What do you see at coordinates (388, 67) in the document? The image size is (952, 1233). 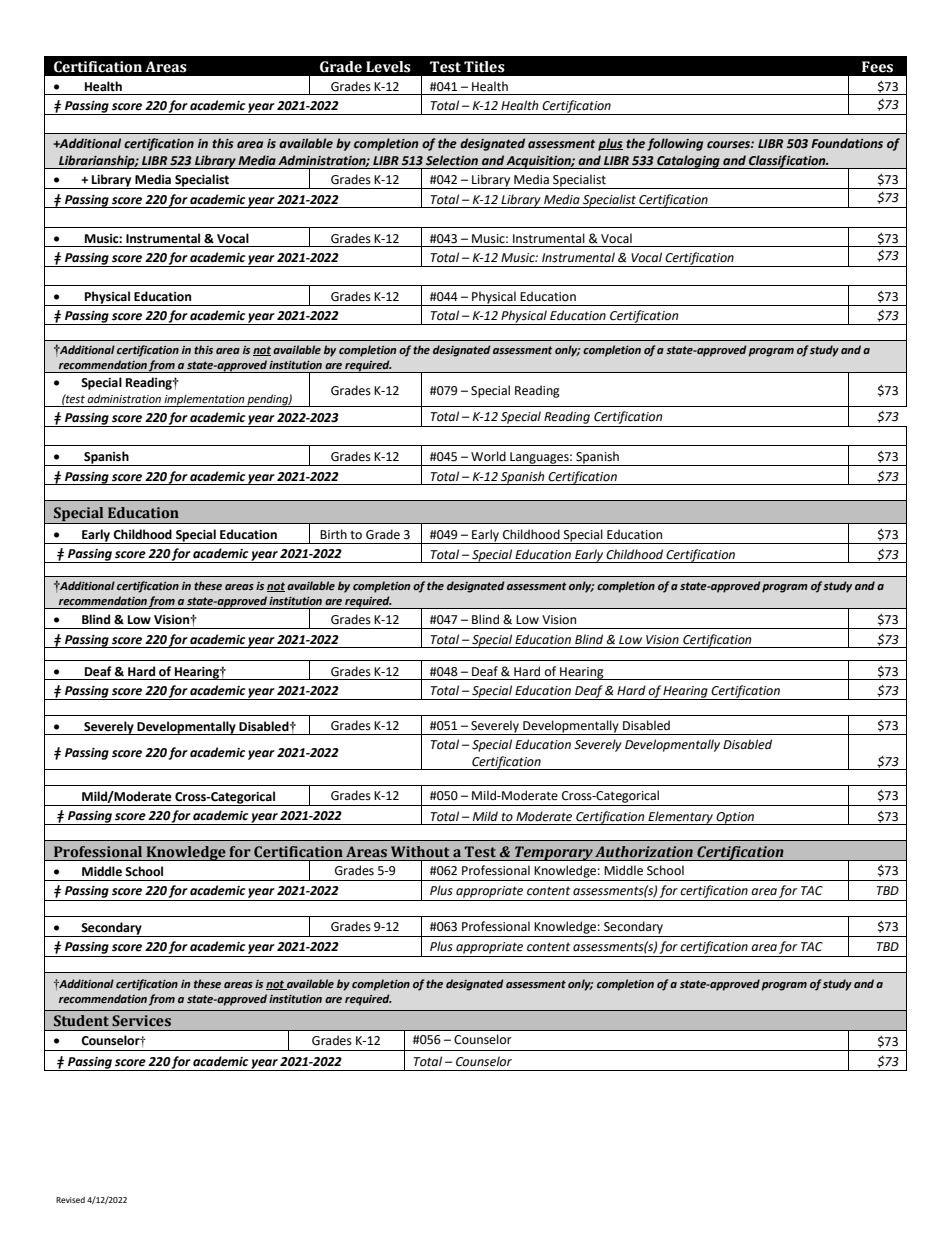 I see `Levels` at bounding box center [388, 67].
